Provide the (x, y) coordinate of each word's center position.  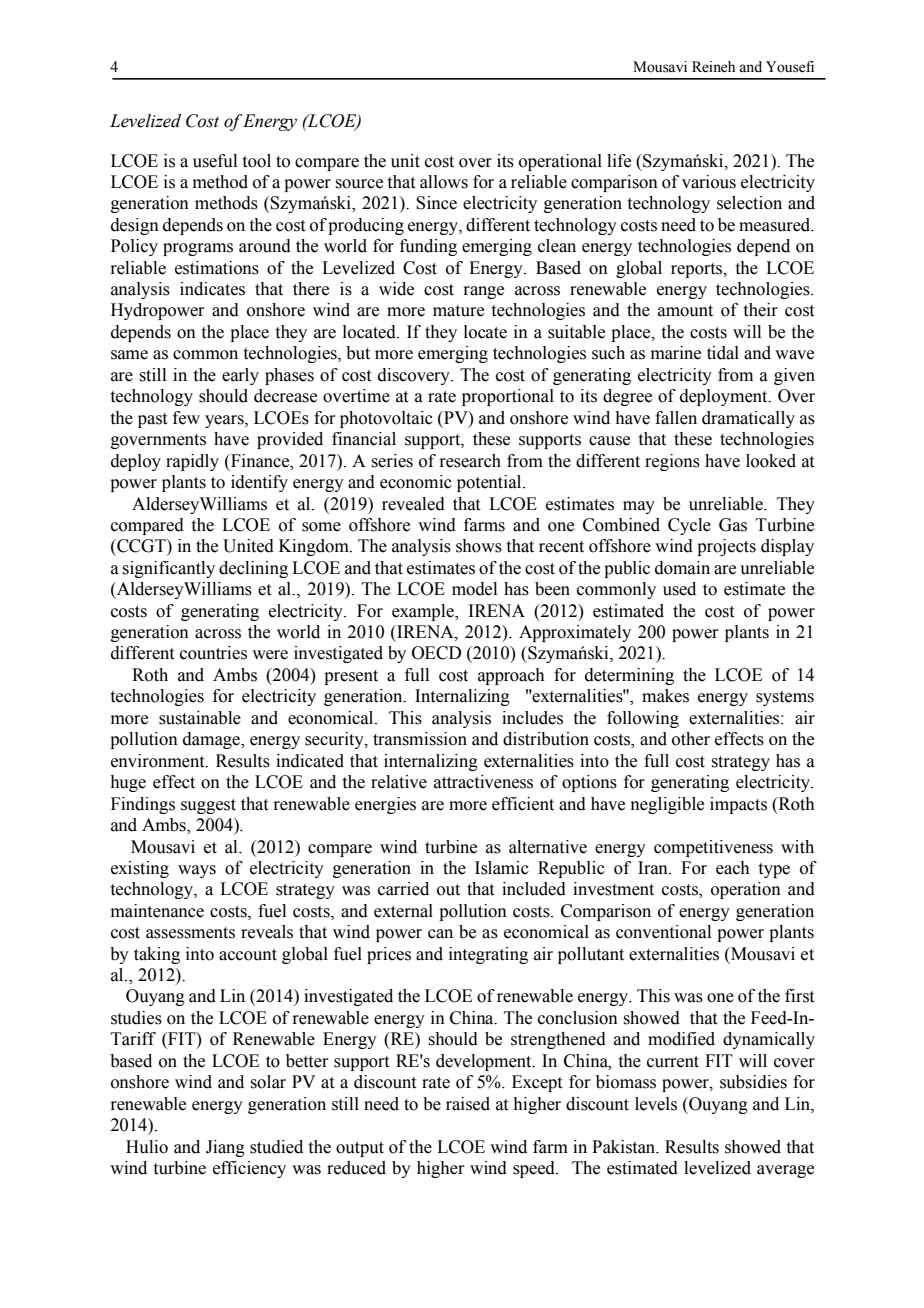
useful (215, 161)
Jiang (225, 1148)
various (709, 182)
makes (665, 696)
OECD (436, 653)
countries (213, 653)
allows (444, 182)
